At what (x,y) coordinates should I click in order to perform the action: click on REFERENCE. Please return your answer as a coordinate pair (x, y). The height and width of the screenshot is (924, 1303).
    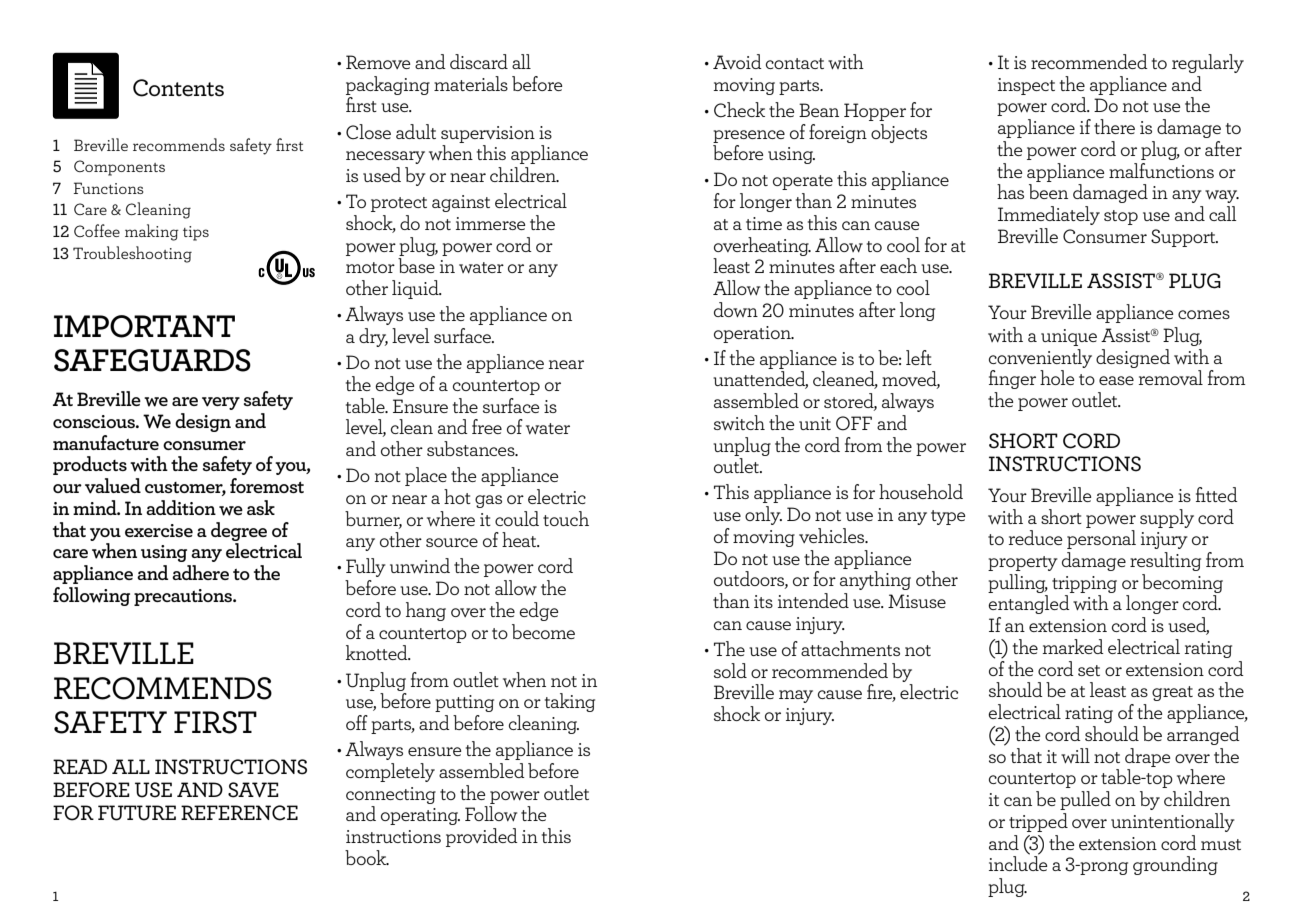
    Looking at the image, I should click on (239, 813).
